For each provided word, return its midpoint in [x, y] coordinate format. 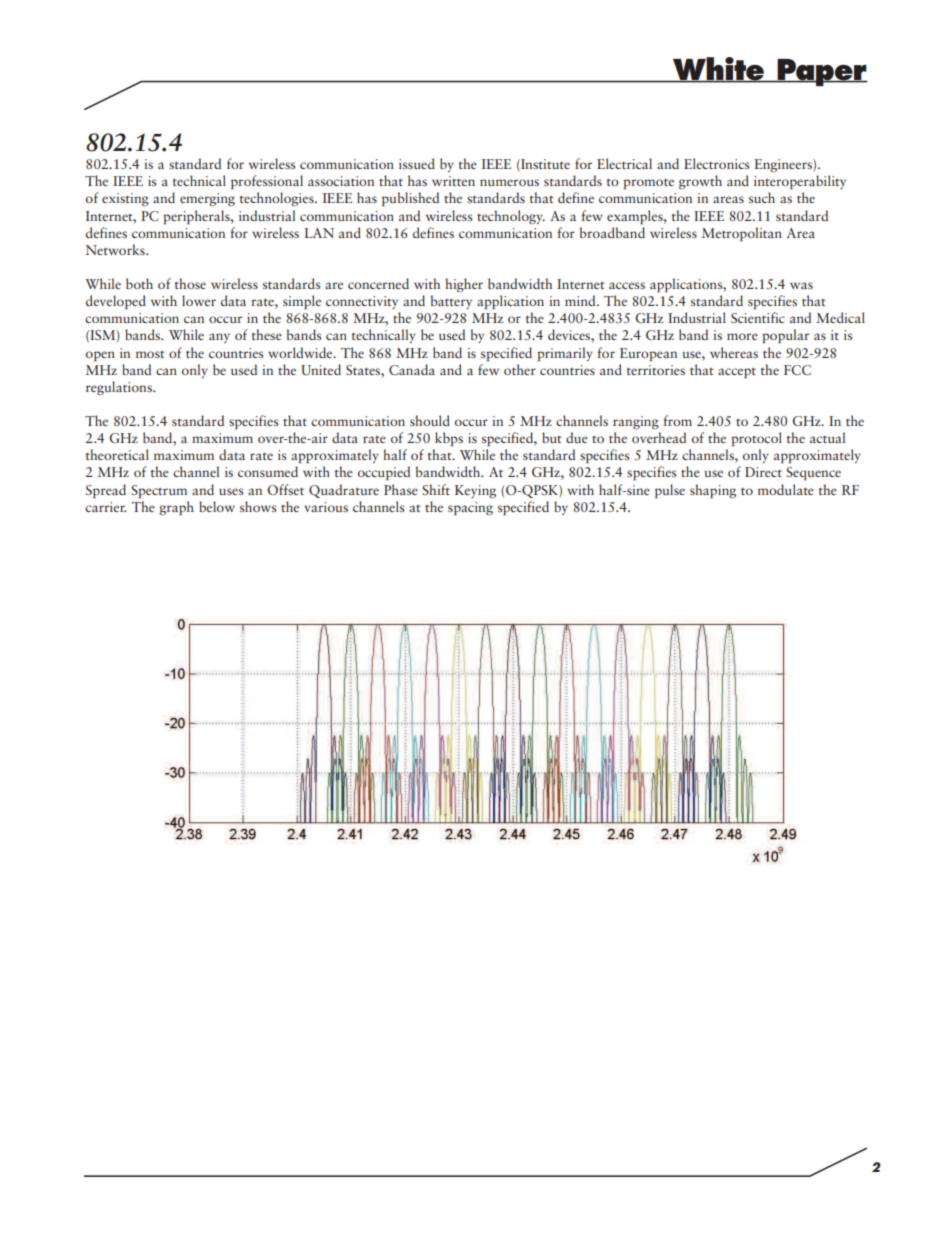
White [719, 70]
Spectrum [159, 491]
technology [511, 217]
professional [267, 182]
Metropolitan [742, 234]
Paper [821, 72]
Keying [475, 491]
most [150, 354]
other [520, 369]
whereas [734, 352]
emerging [207, 199]
